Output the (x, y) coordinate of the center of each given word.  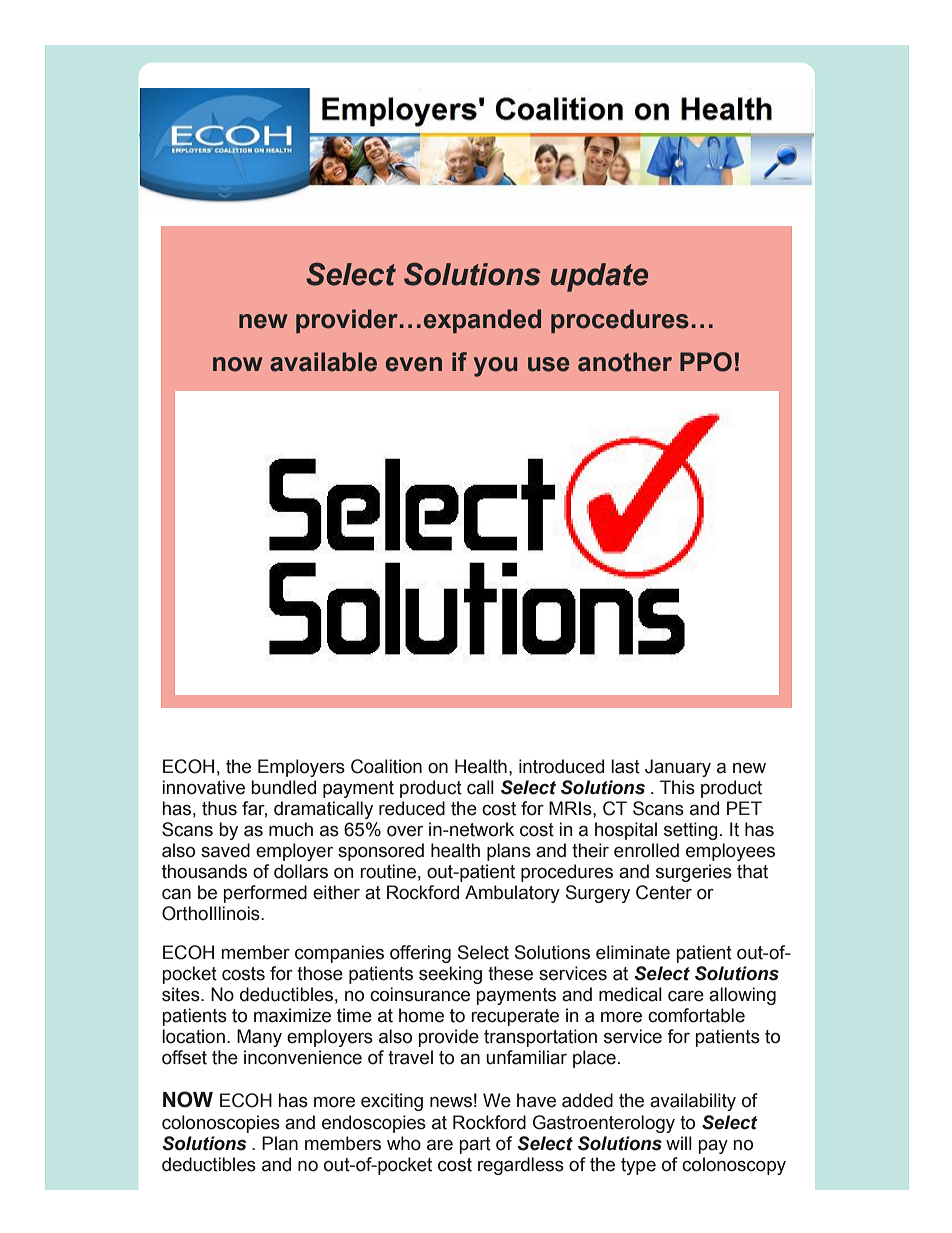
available (323, 362)
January (678, 768)
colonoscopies (221, 1124)
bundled (283, 787)
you (495, 367)
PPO (706, 362)
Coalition (386, 766)
